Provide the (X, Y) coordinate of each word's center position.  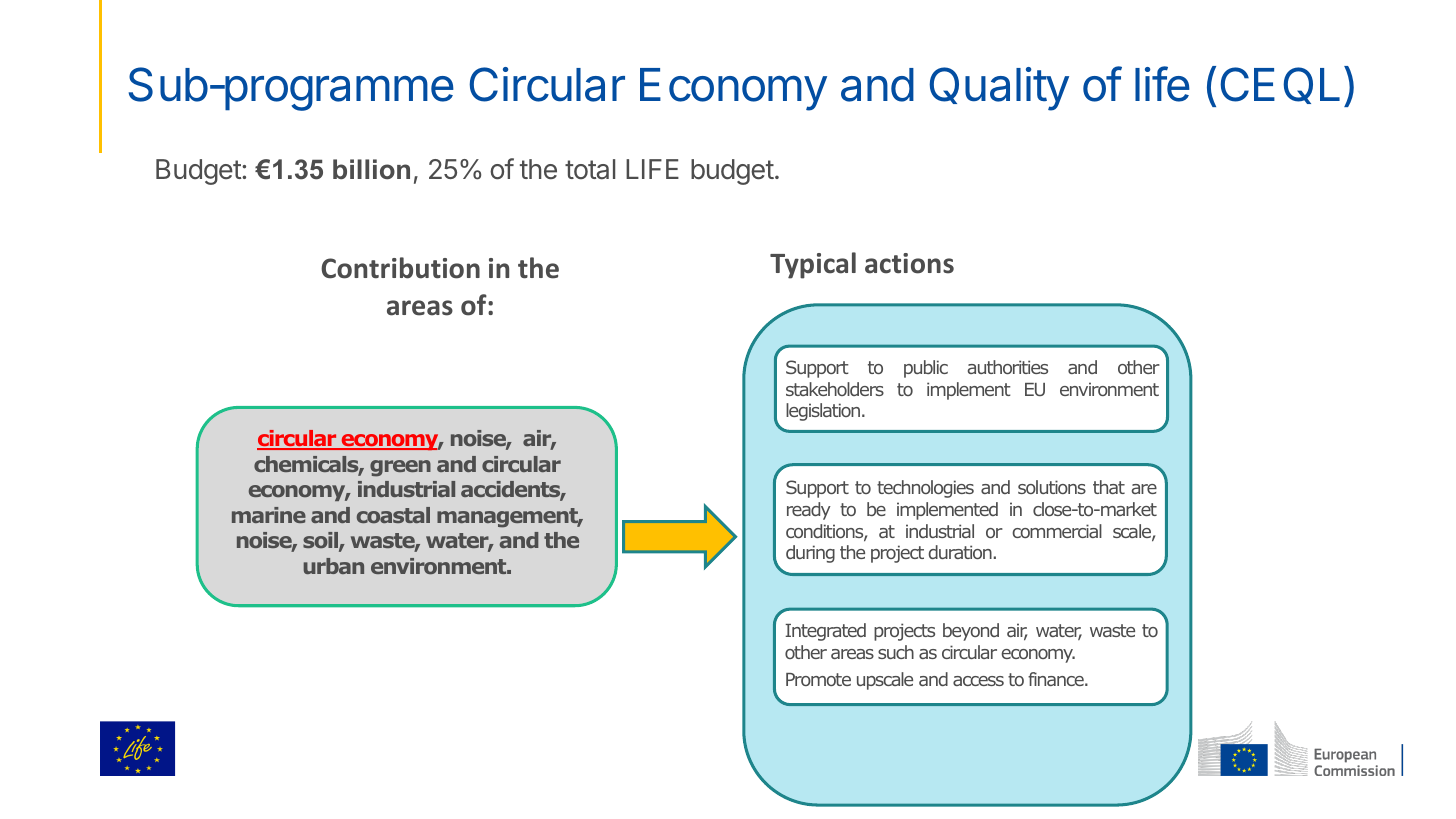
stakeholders (835, 389)
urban (334, 566)
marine (269, 515)
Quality (999, 89)
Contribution (400, 268)
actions (909, 263)
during (810, 554)
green (400, 468)
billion (371, 169)
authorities (1008, 367)
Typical (813, 265)
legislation (823, 412)
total (590, 169)
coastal (393, 515)
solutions (1052, 487)
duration (960, 552)
